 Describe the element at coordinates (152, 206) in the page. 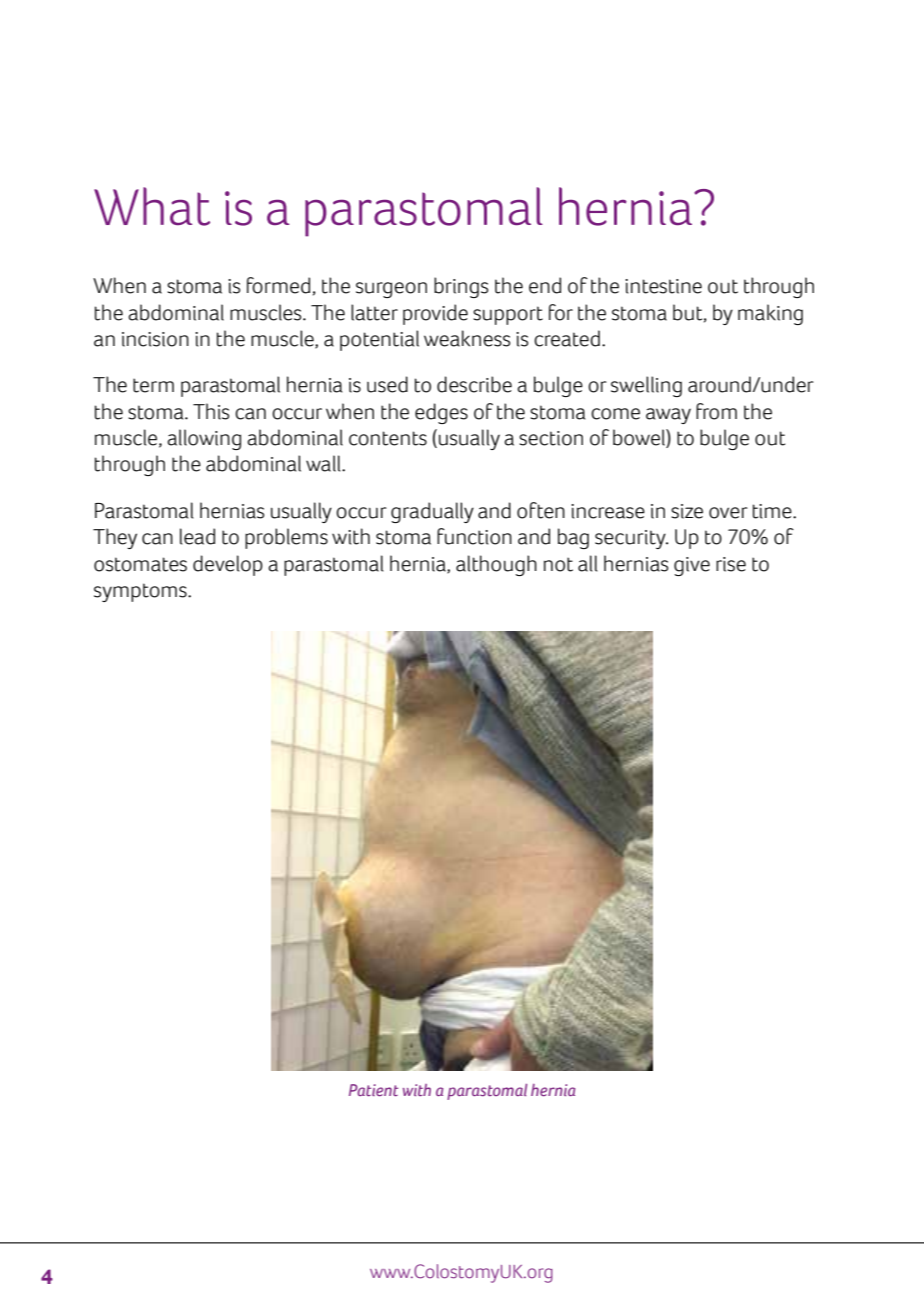

I see `What` at that location.
